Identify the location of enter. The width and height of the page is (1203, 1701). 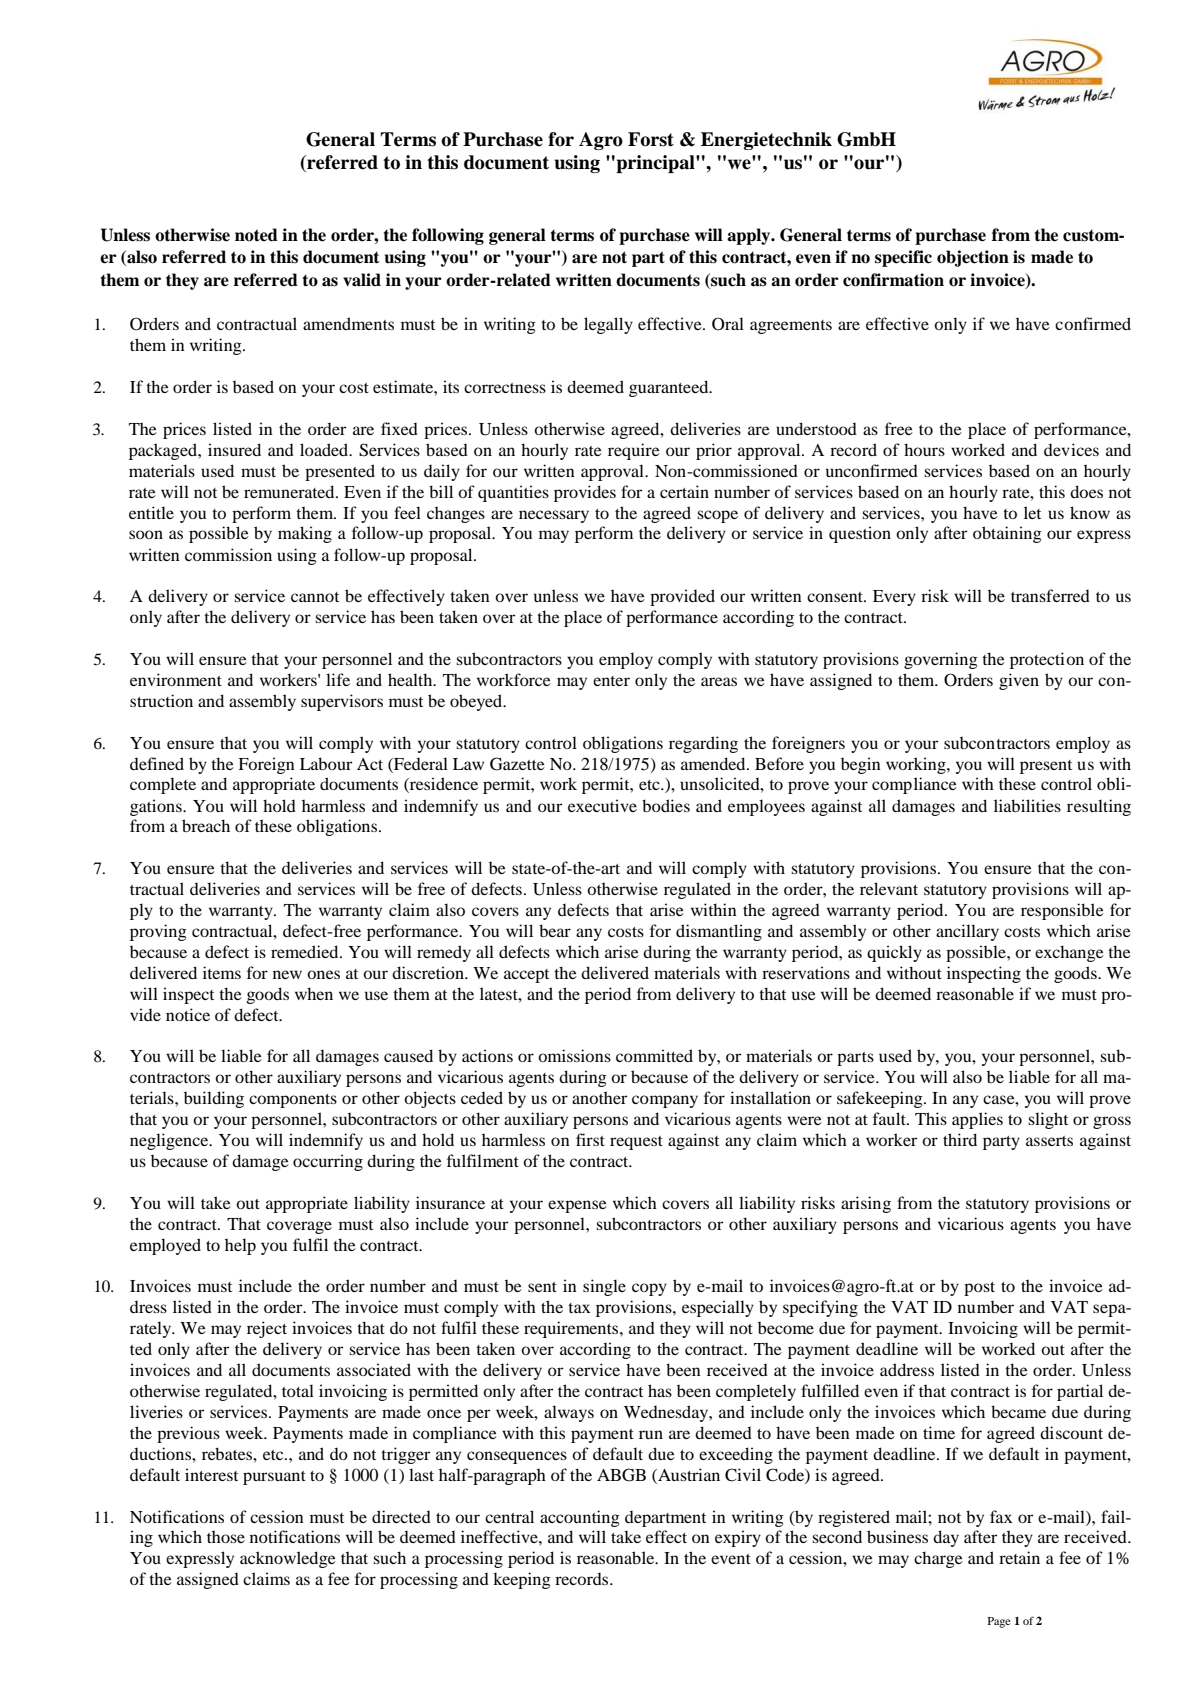
(611, 681).
